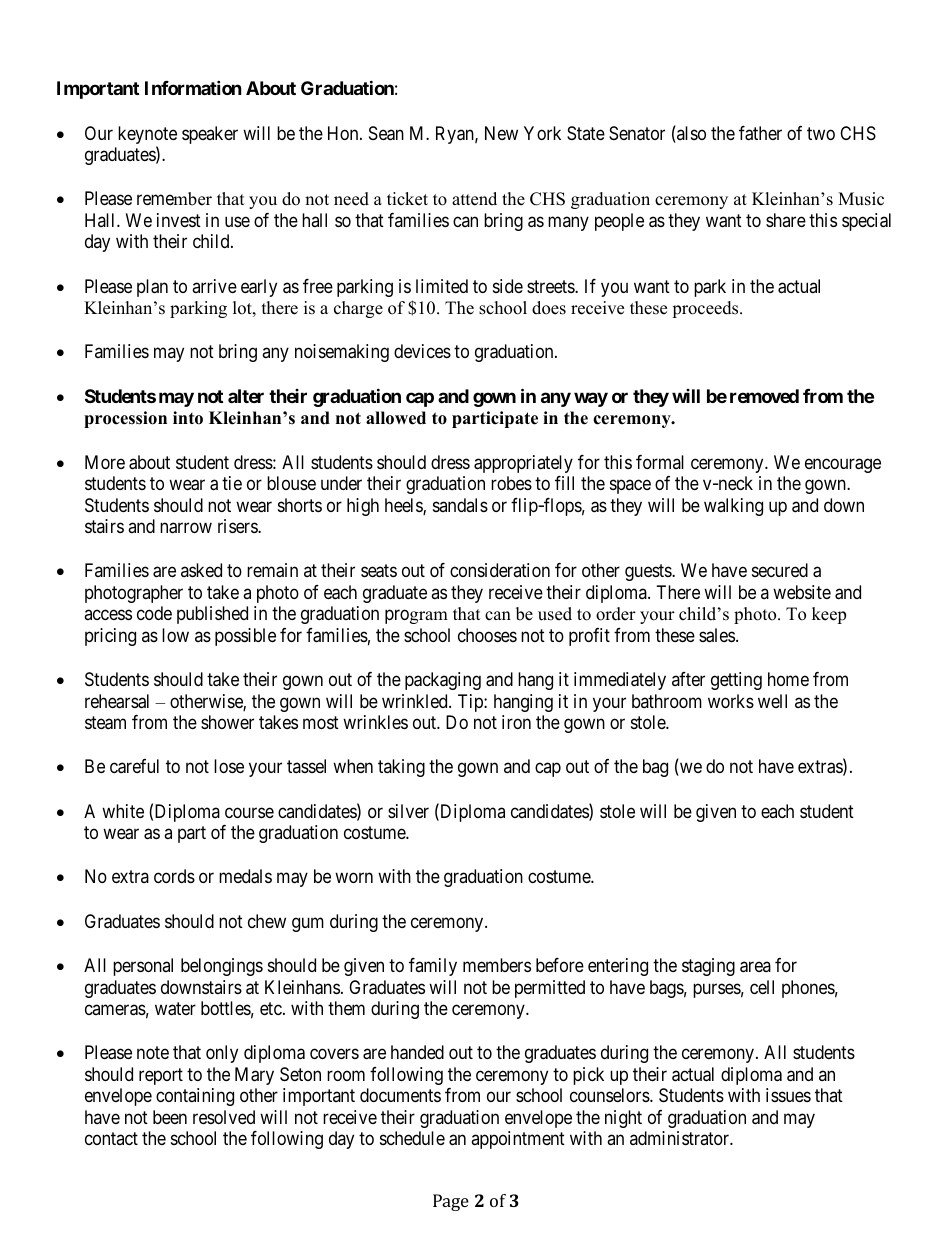 This screenshot has height=1233, width=952. Describe the element at coordinates (422, 351) in the screenshot. I see `devices` at that location.
